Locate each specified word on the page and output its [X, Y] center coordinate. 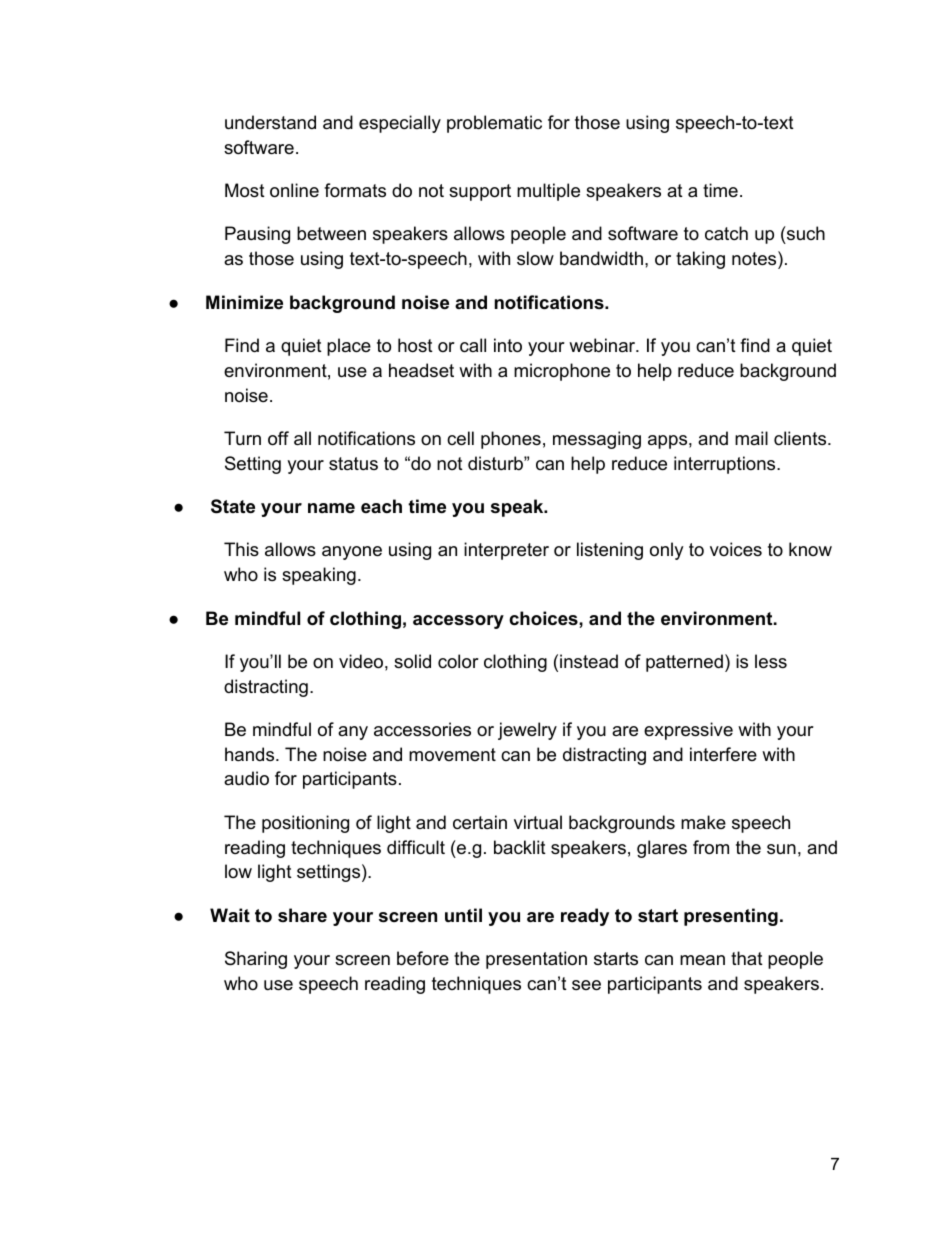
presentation [536, 960]
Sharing [256, 960]
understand [270, 122]
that [747, 958]
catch [726, 233]
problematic [494, 124]
